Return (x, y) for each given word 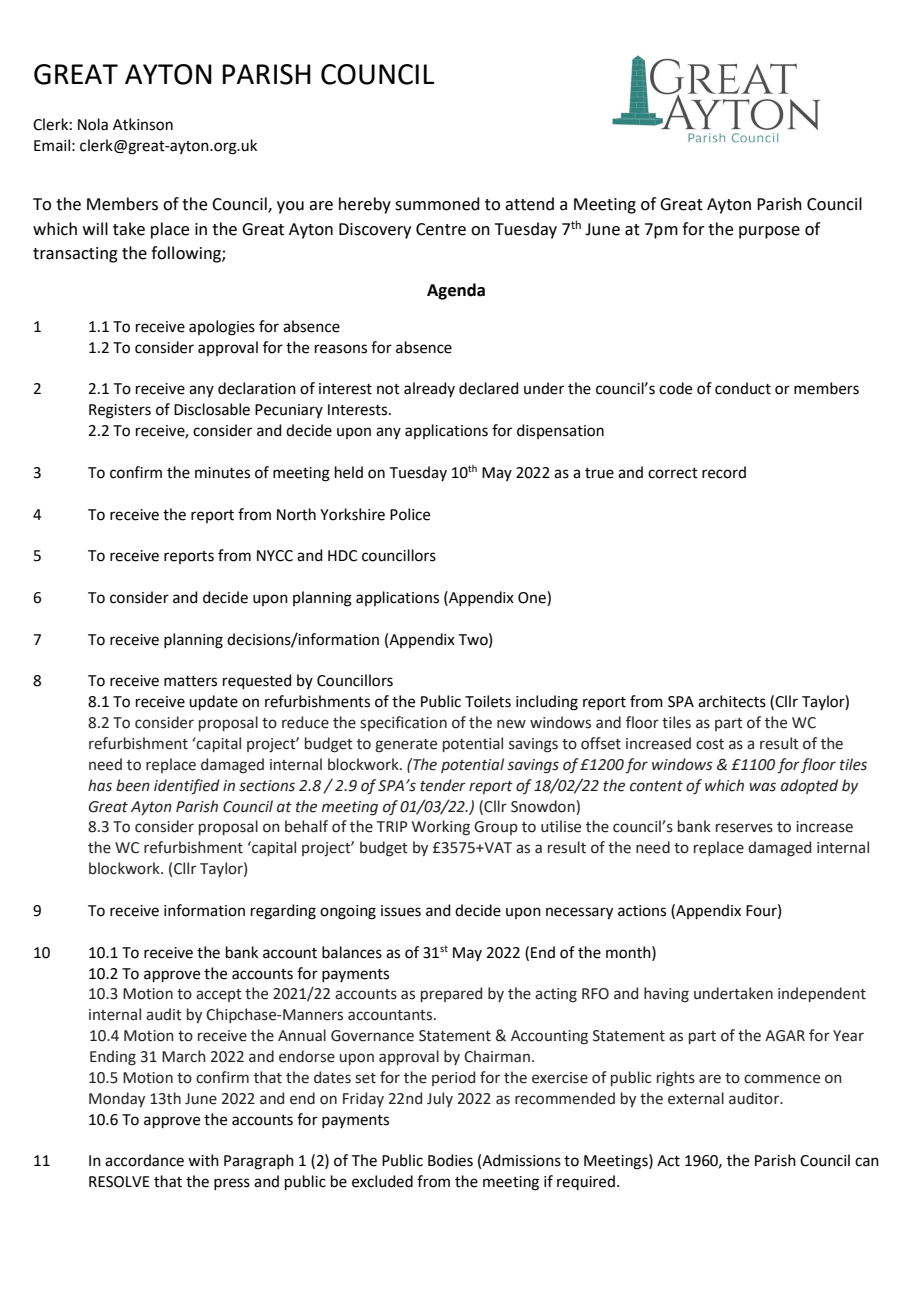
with (203, 1160)
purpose (769, 232)
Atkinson (143, 124)
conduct (743, 388)
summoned (437, 204)
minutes (222, 473)
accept (219, 995)
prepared (451, 994)
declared (489, 388)
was (763, 787)
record (724, 472)
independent (822, 994)
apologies (222, 328)
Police (410, 514)
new (511, 724)
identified (187, 786)
